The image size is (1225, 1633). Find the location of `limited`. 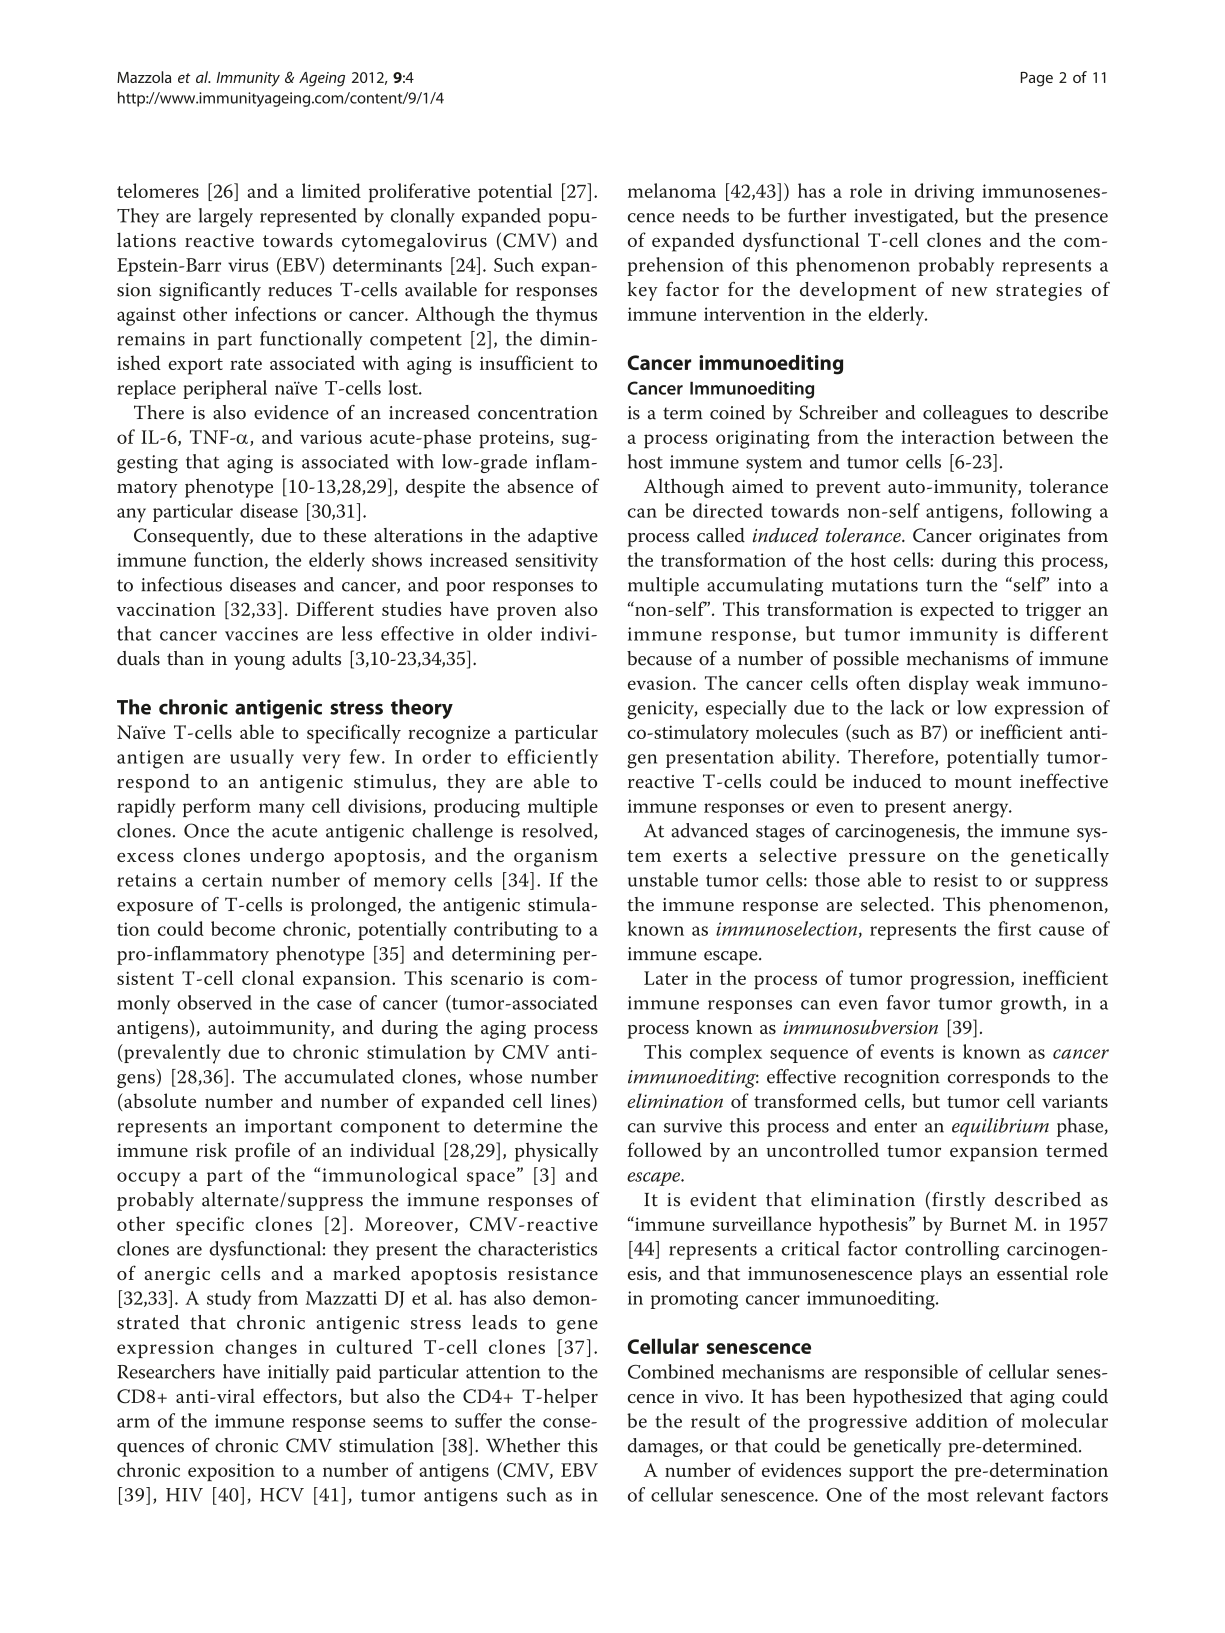

limited is located at coordinates (331, 190).
